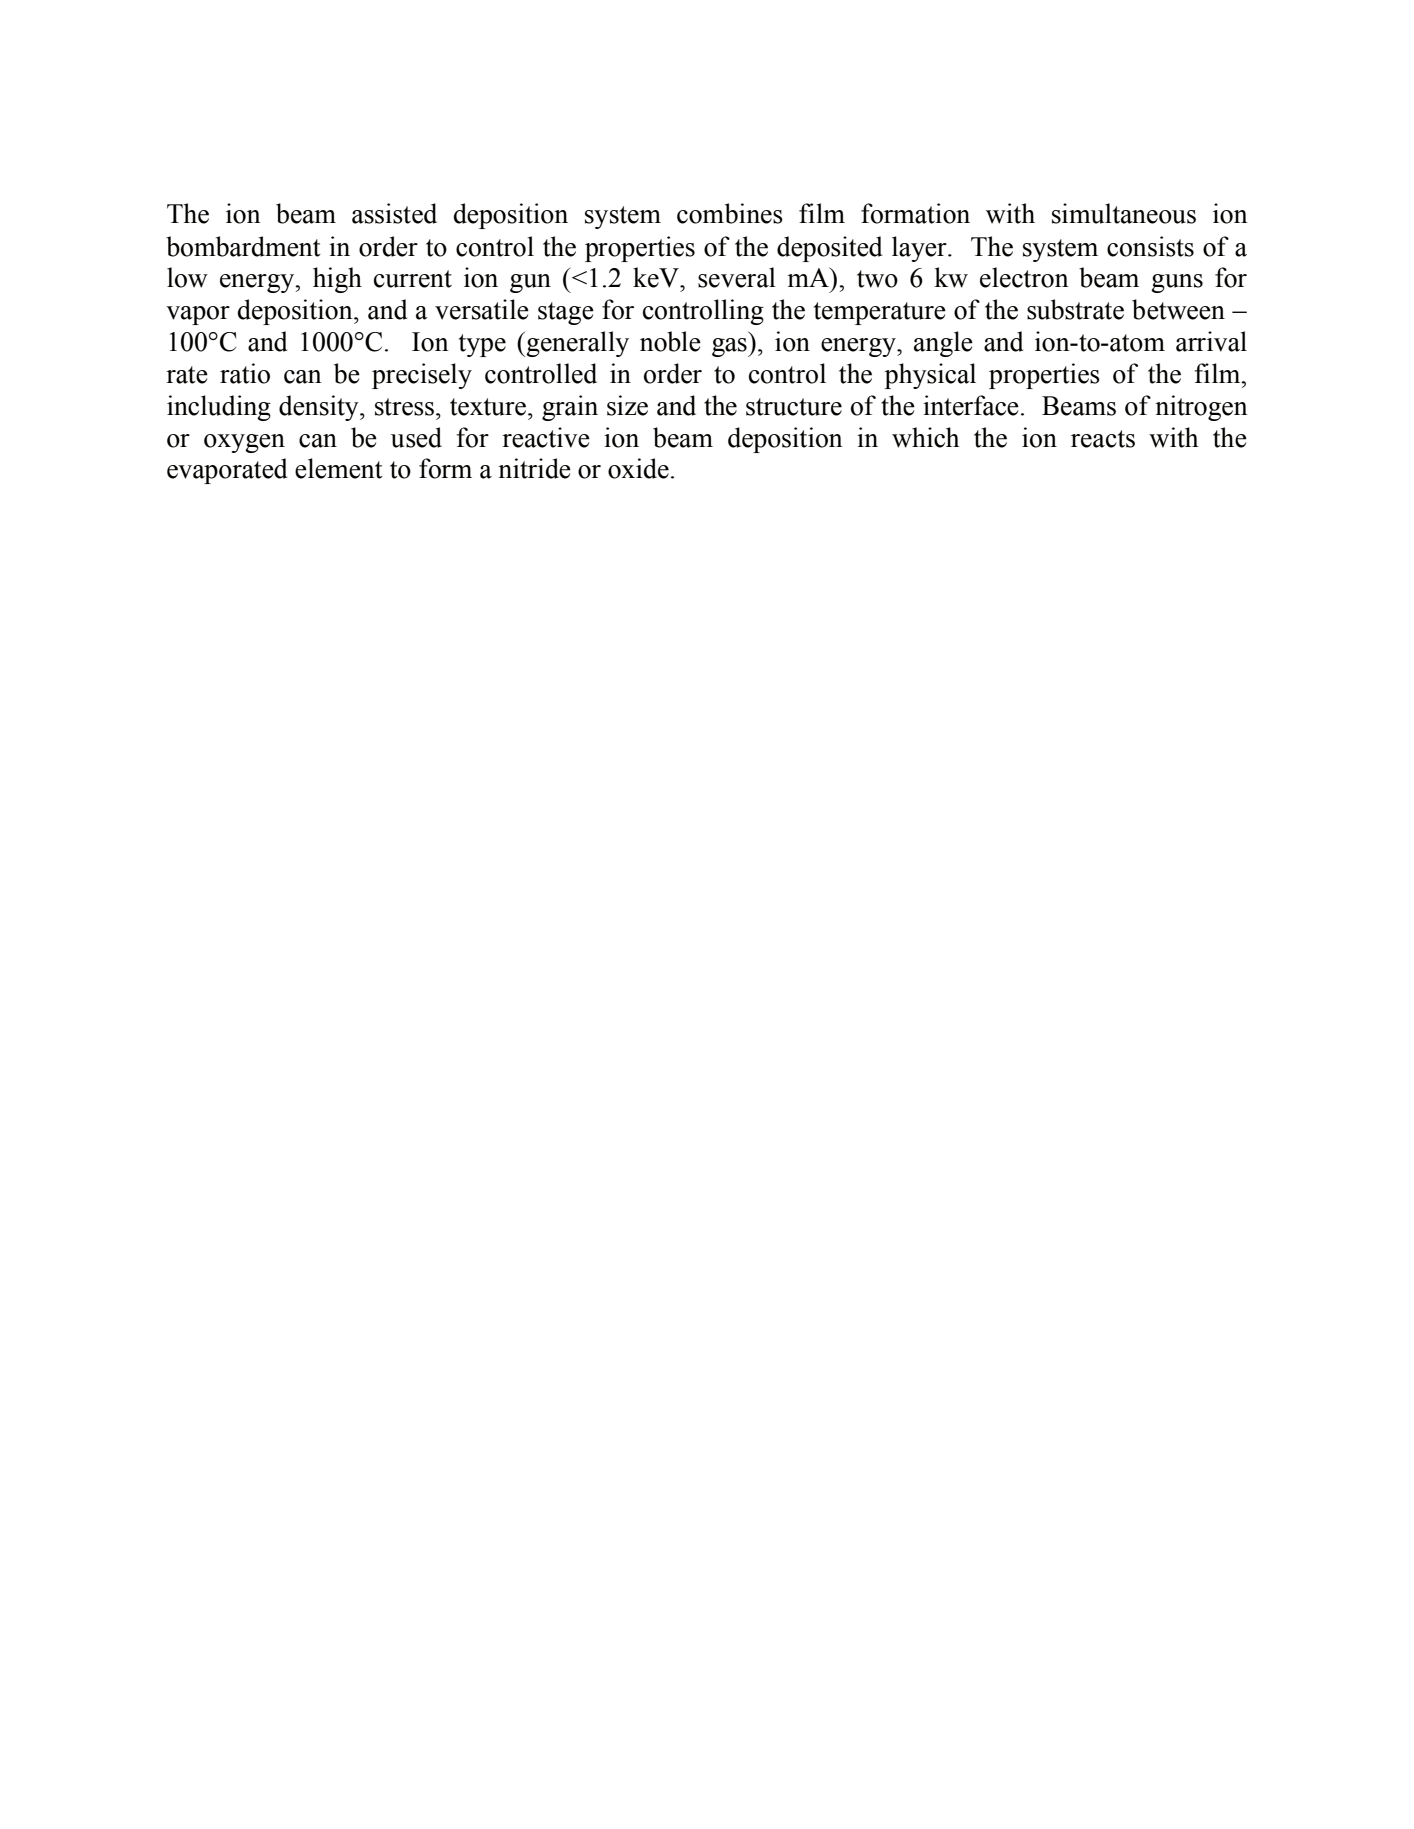  I want to click on simultaneous, so click(1124, 213).
